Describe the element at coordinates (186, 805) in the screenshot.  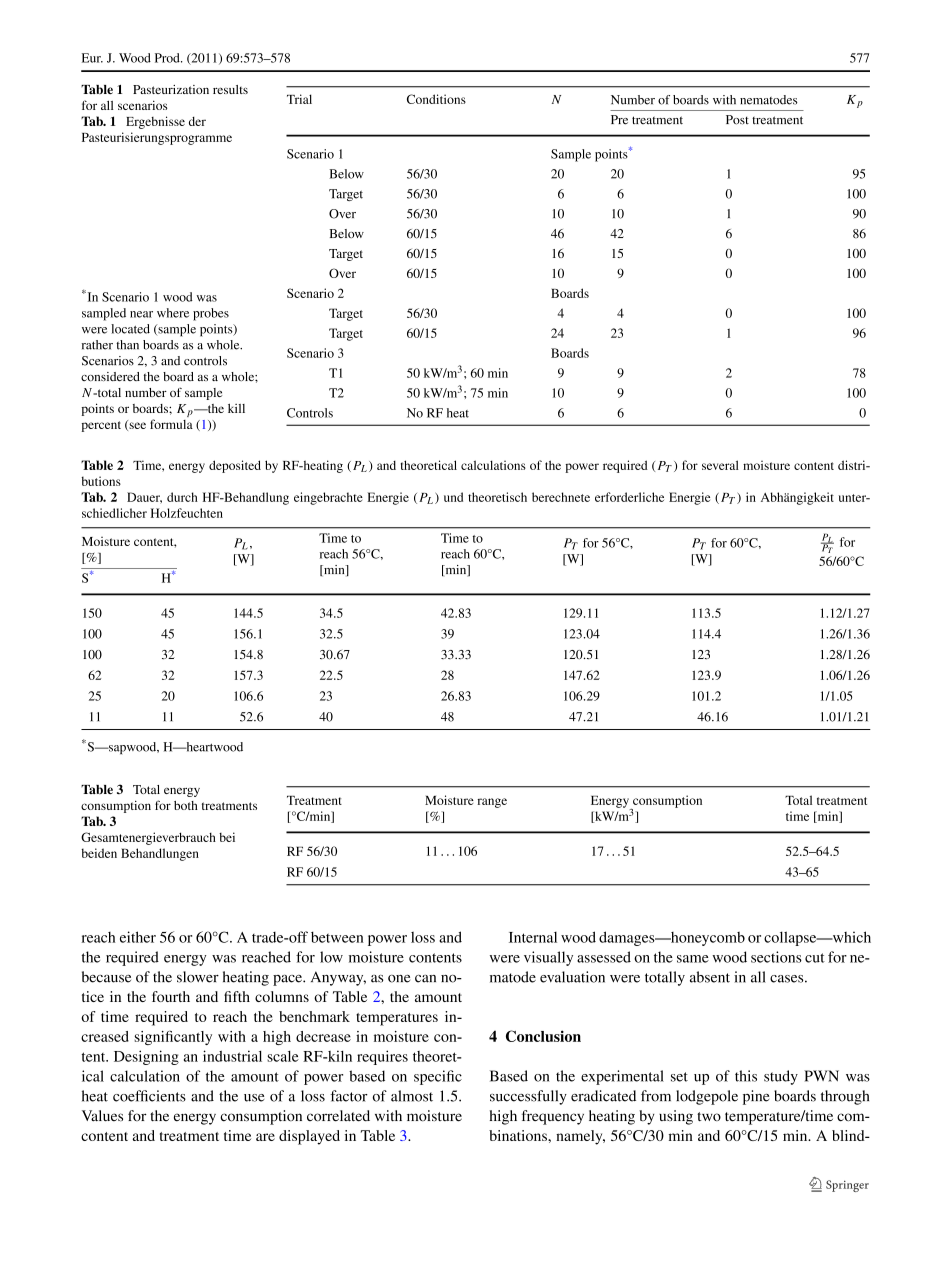
I see `both` at that location.
